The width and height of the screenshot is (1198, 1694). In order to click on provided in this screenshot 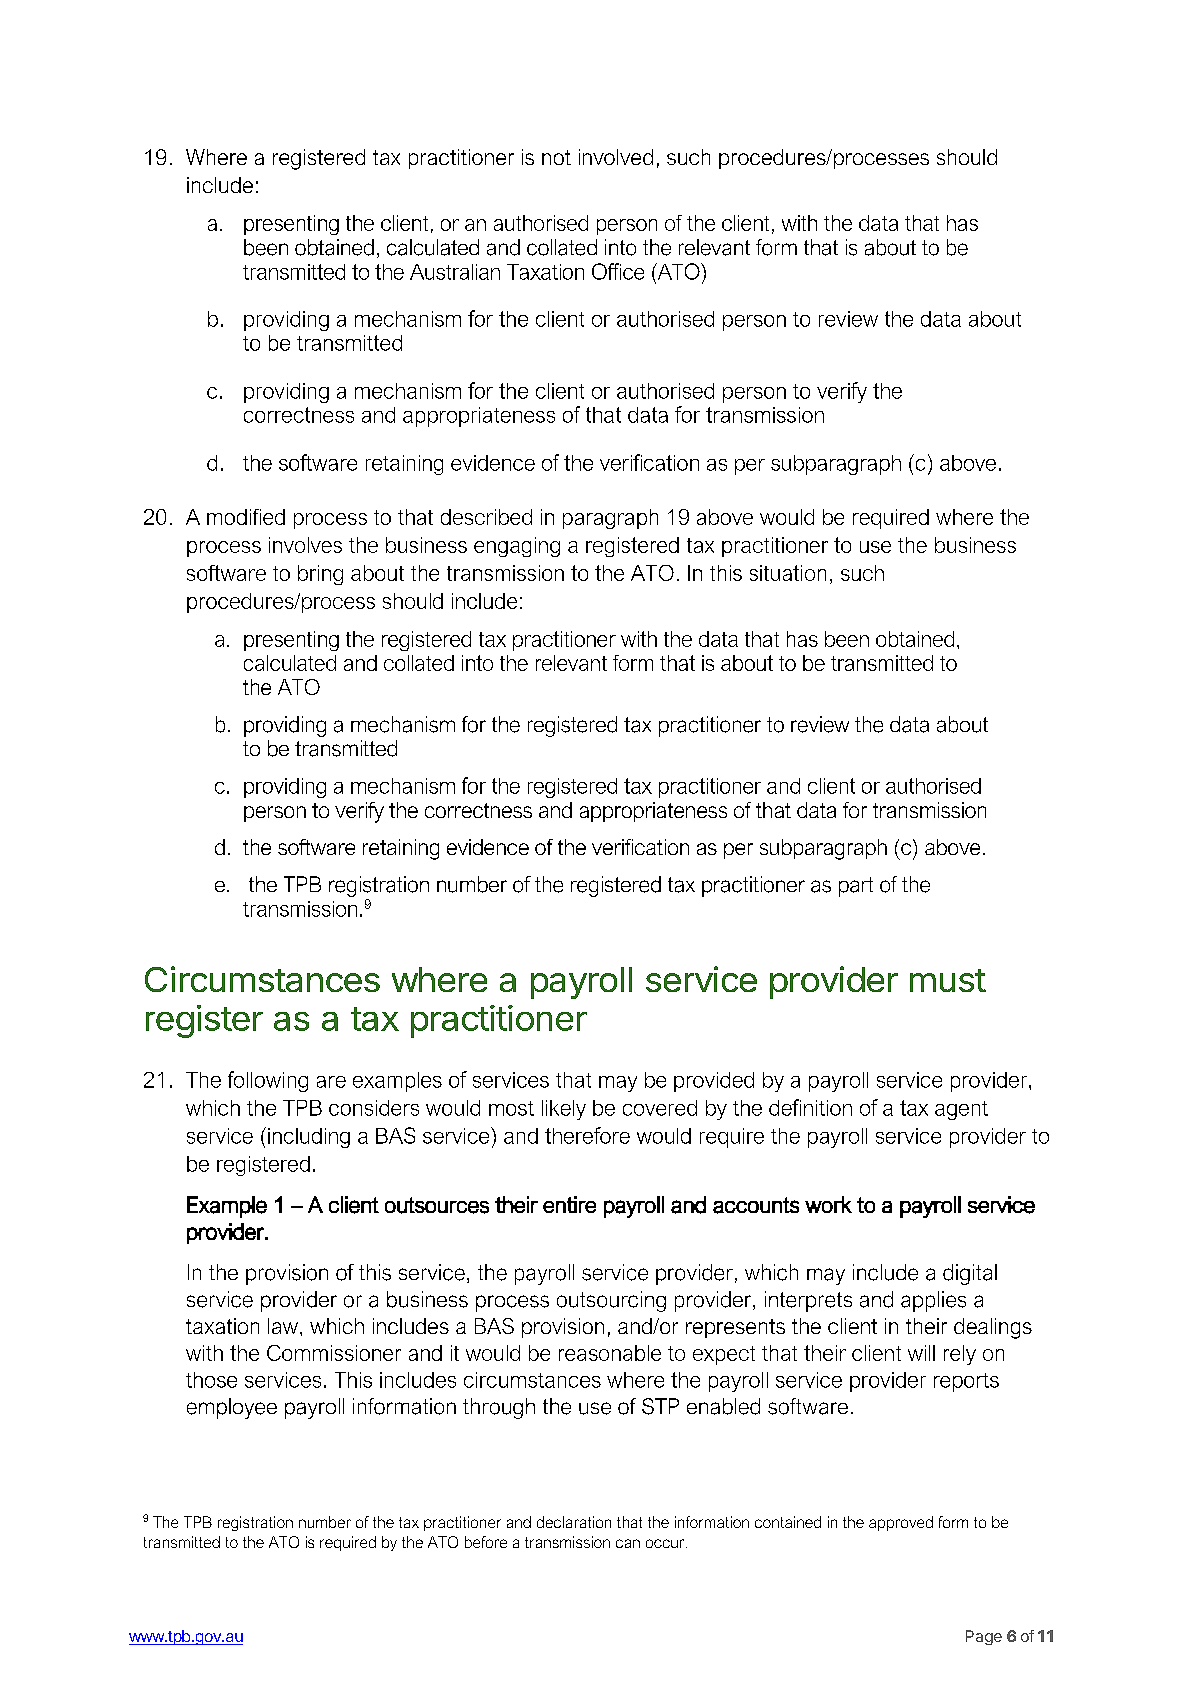, I will do `click(714, 1082)`.
